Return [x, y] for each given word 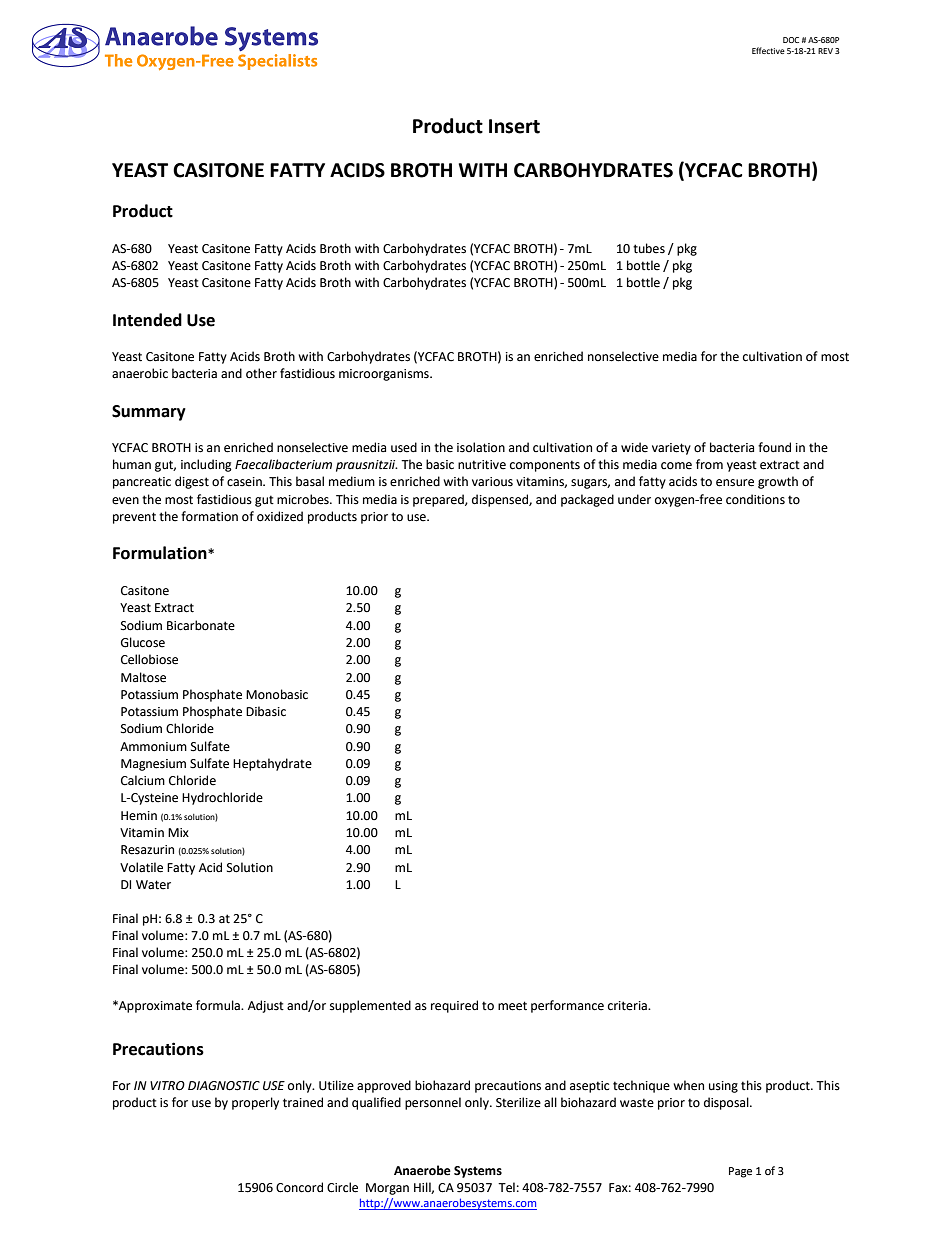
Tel [506, 1187]
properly [255, 1103]
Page [740, 1172]
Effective [768, 50]
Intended [147, 320]
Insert [514, 126]
